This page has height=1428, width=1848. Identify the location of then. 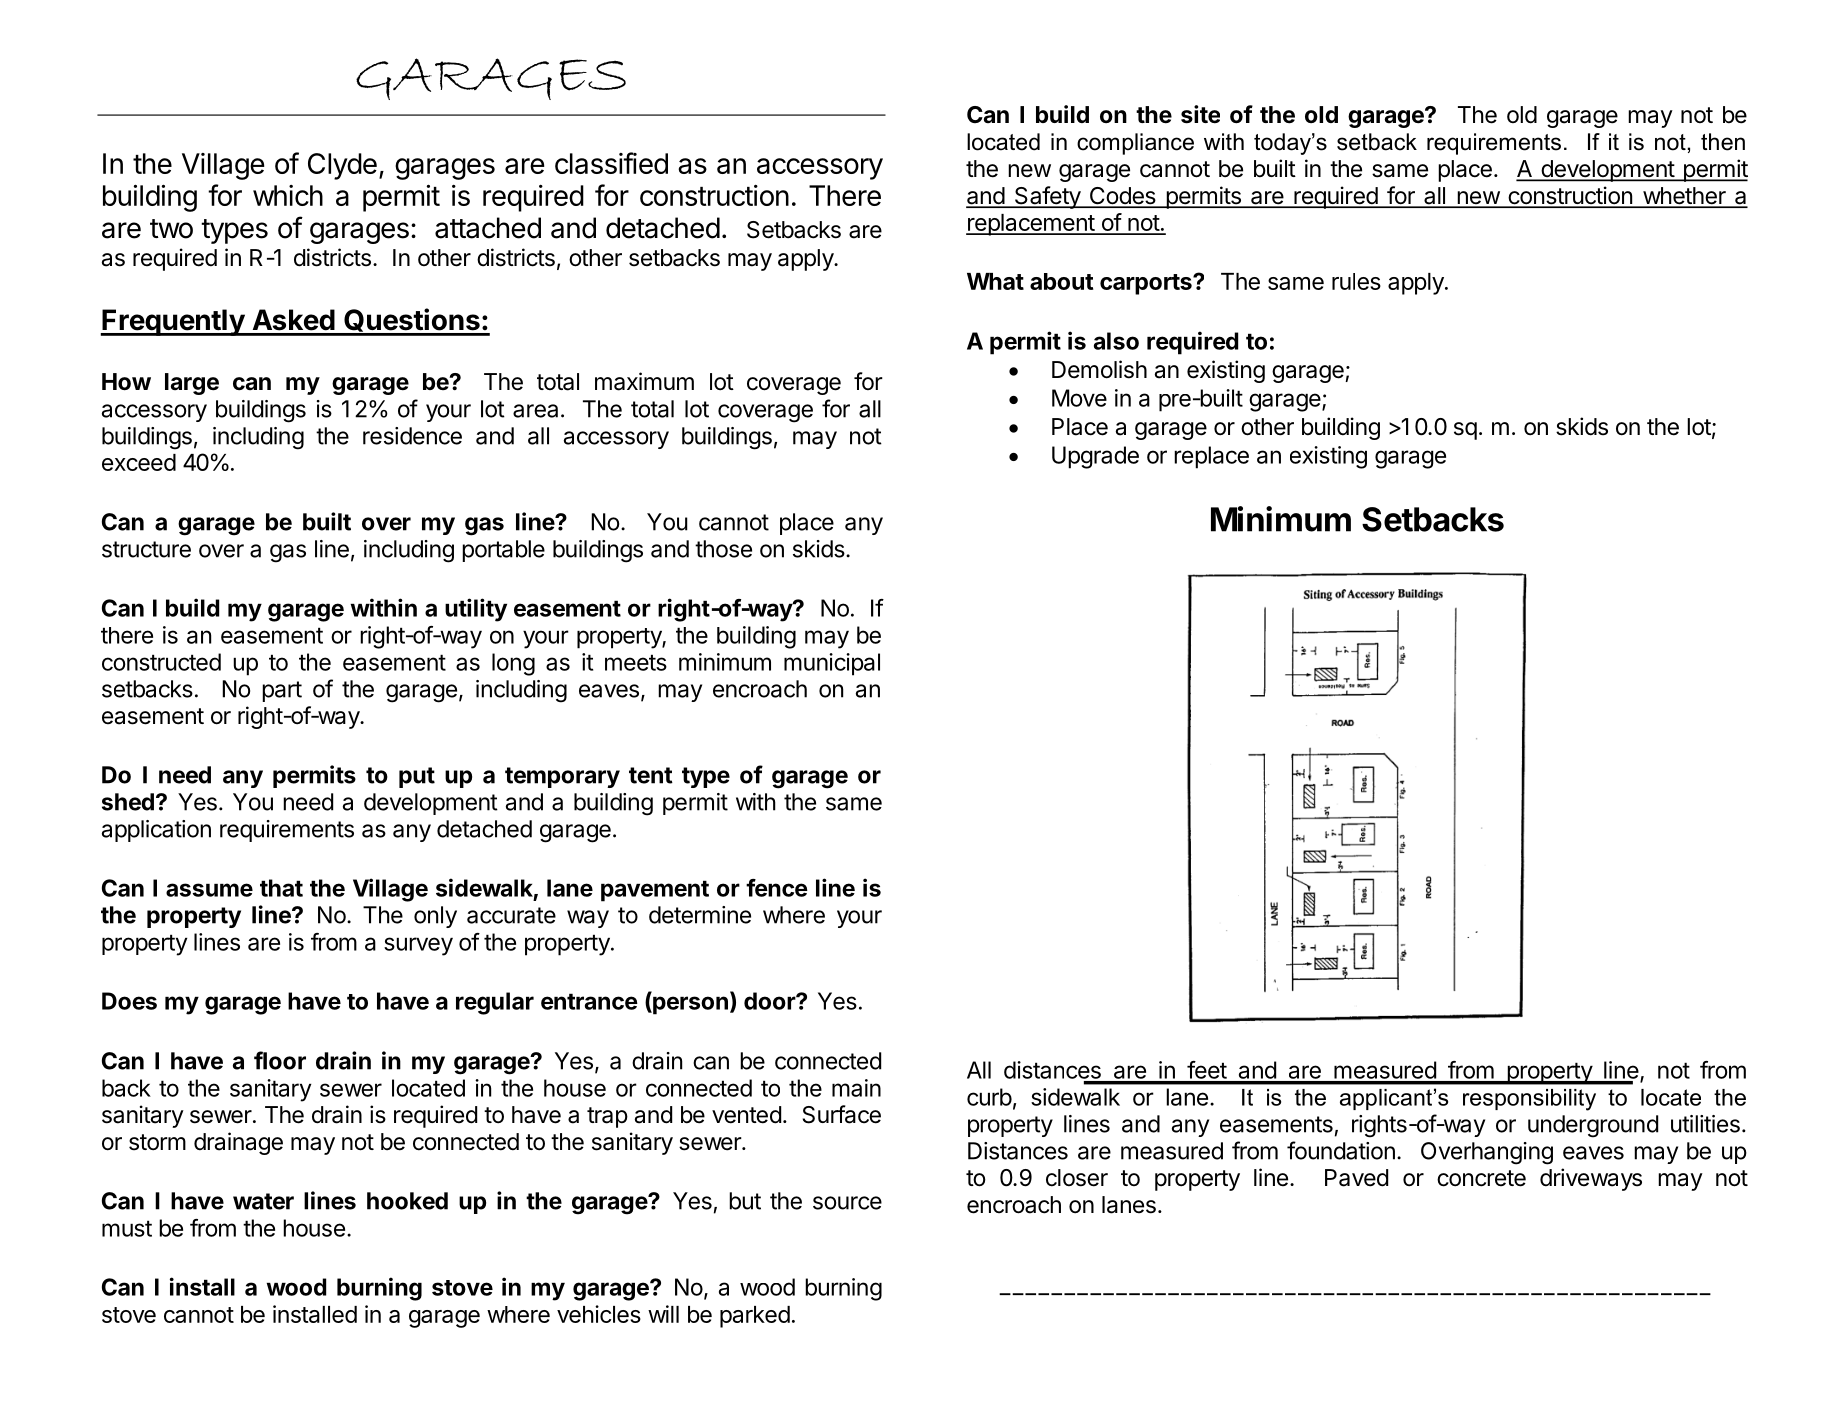
(1723, 142).
